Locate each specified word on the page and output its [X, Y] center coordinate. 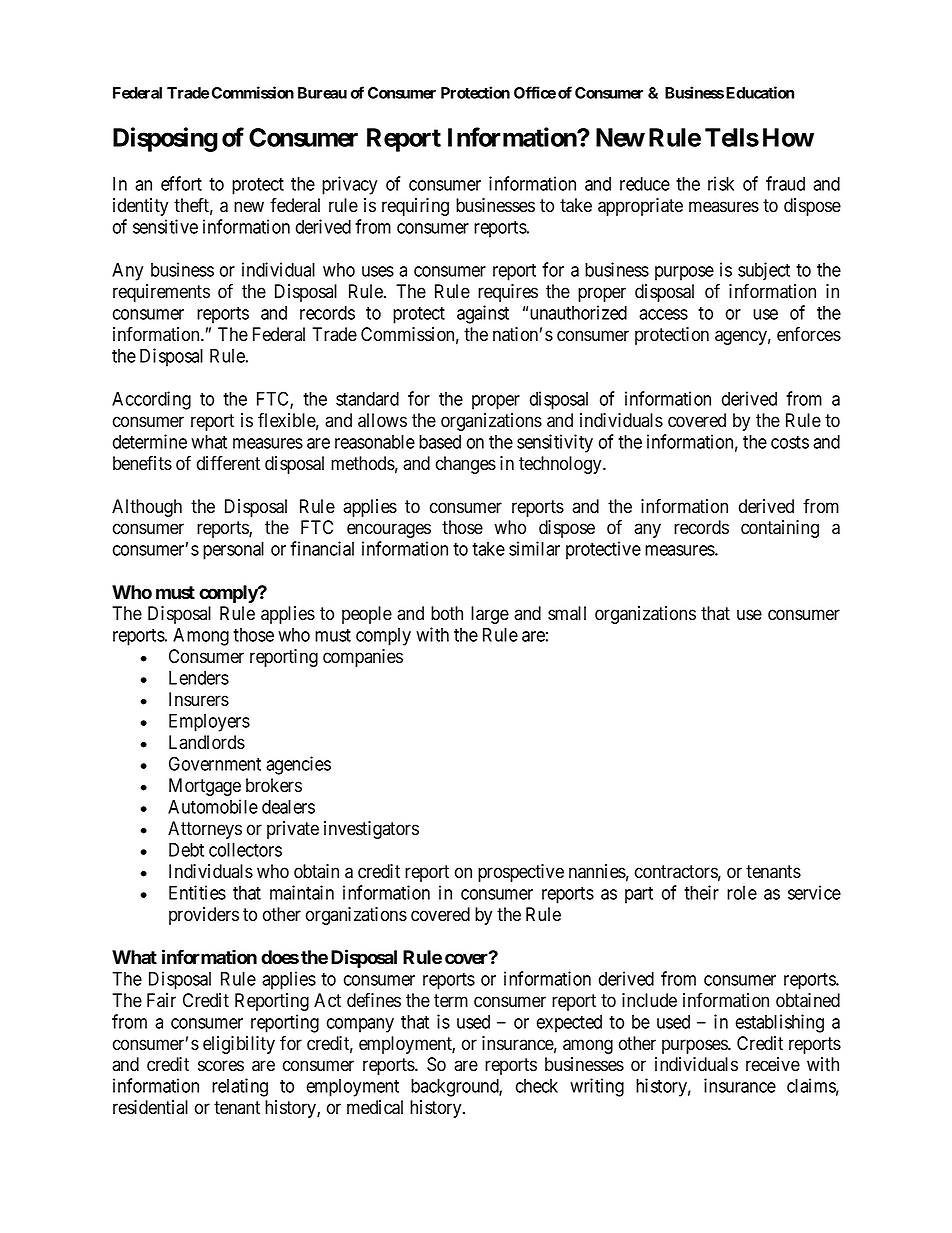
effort [181, 183]
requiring [415, 207]
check [537, 1086]
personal [233, 551]
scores [221, 1066]
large [490, 615]
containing [780, 529]
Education [760, 92]
